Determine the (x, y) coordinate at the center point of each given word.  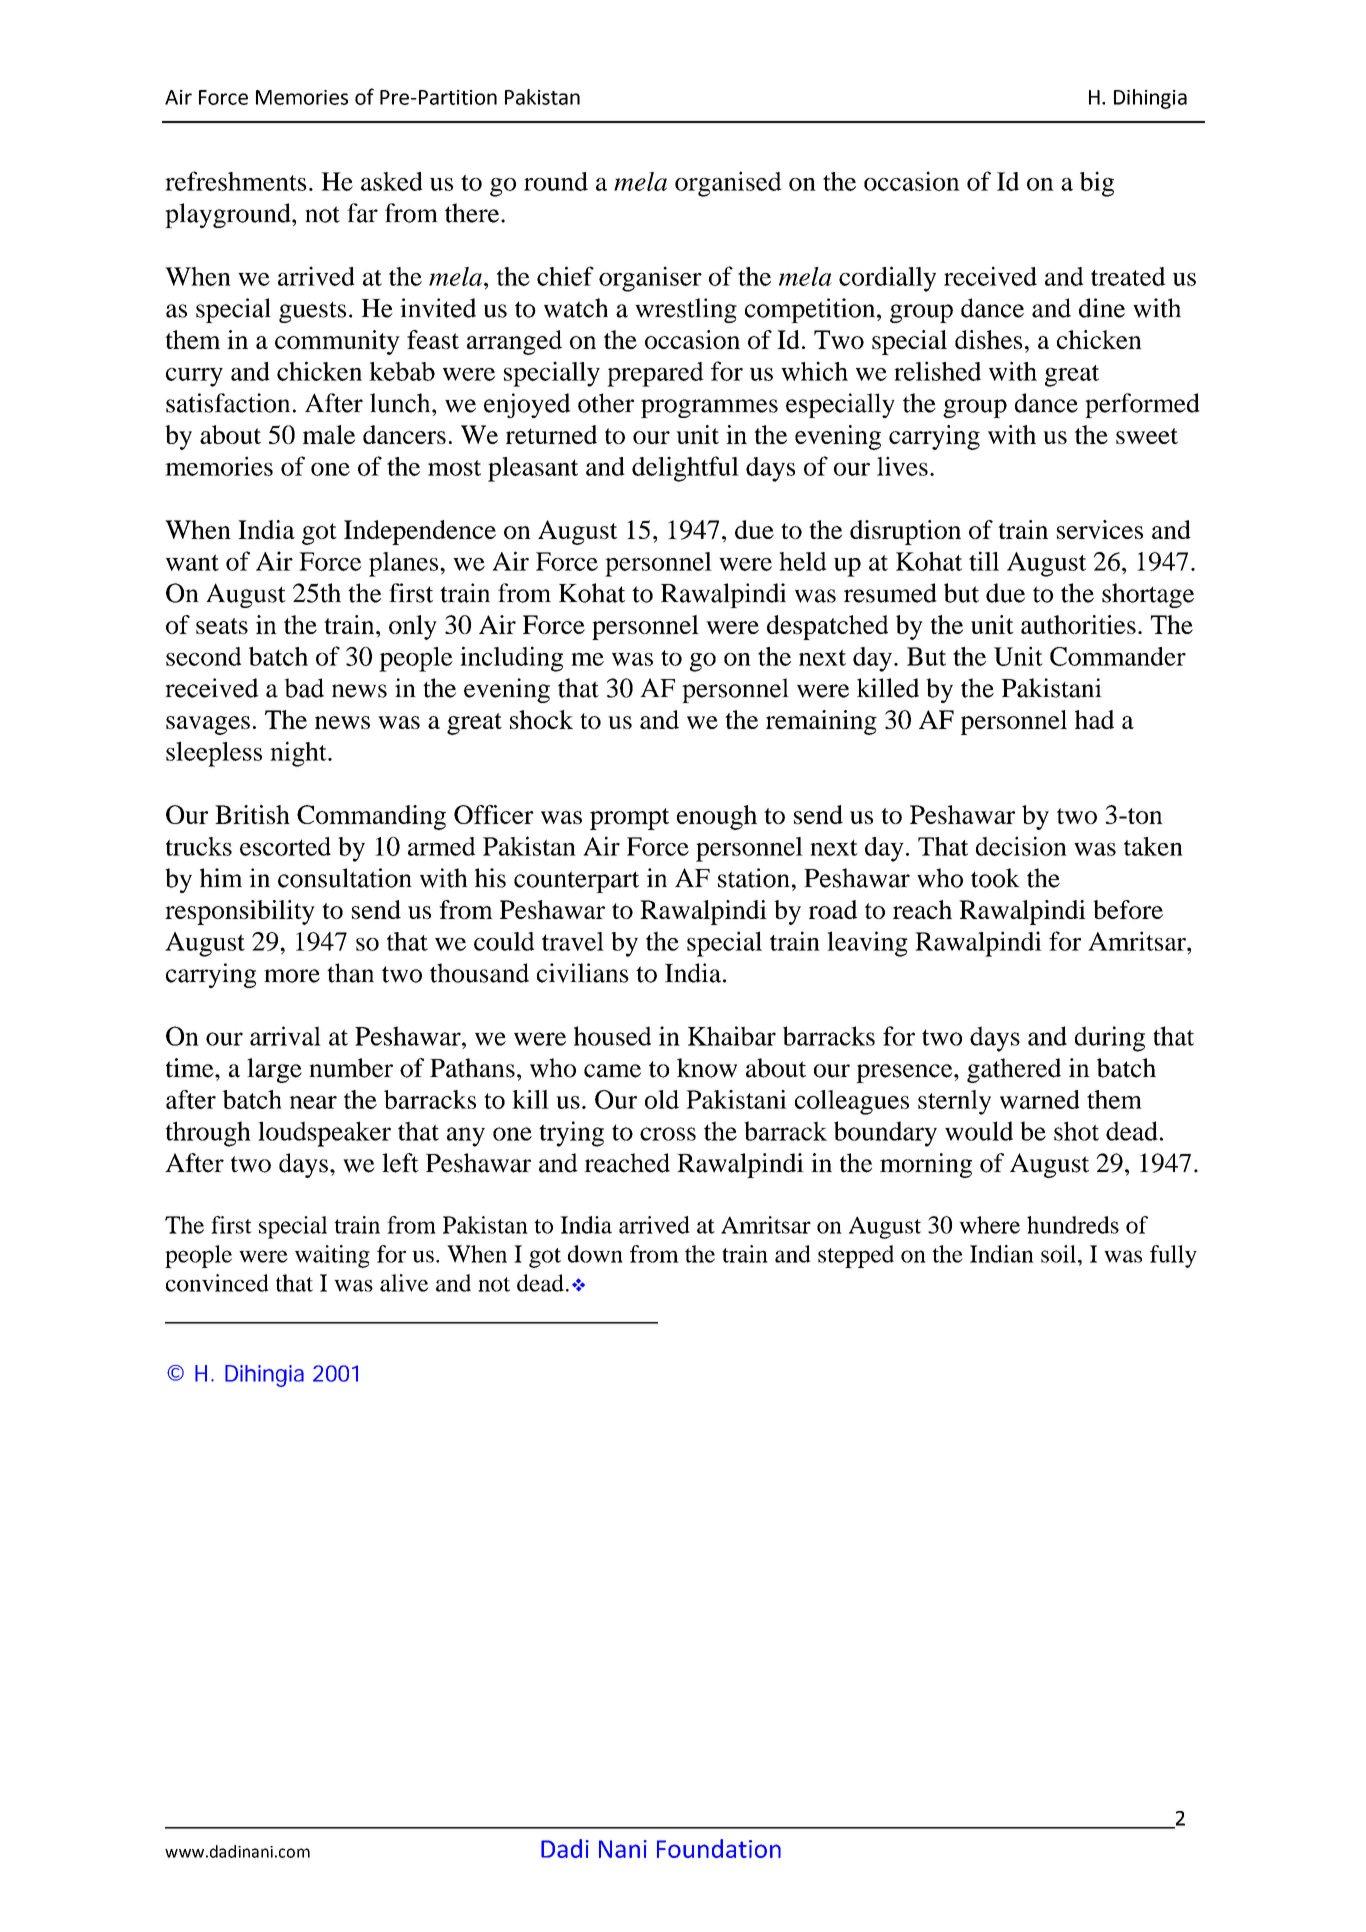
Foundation (719, 1848)
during (1110, 1039)
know (707, 1068)
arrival (285, 1036)
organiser (650, 279)
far (362, 213)
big (1097, 184)
